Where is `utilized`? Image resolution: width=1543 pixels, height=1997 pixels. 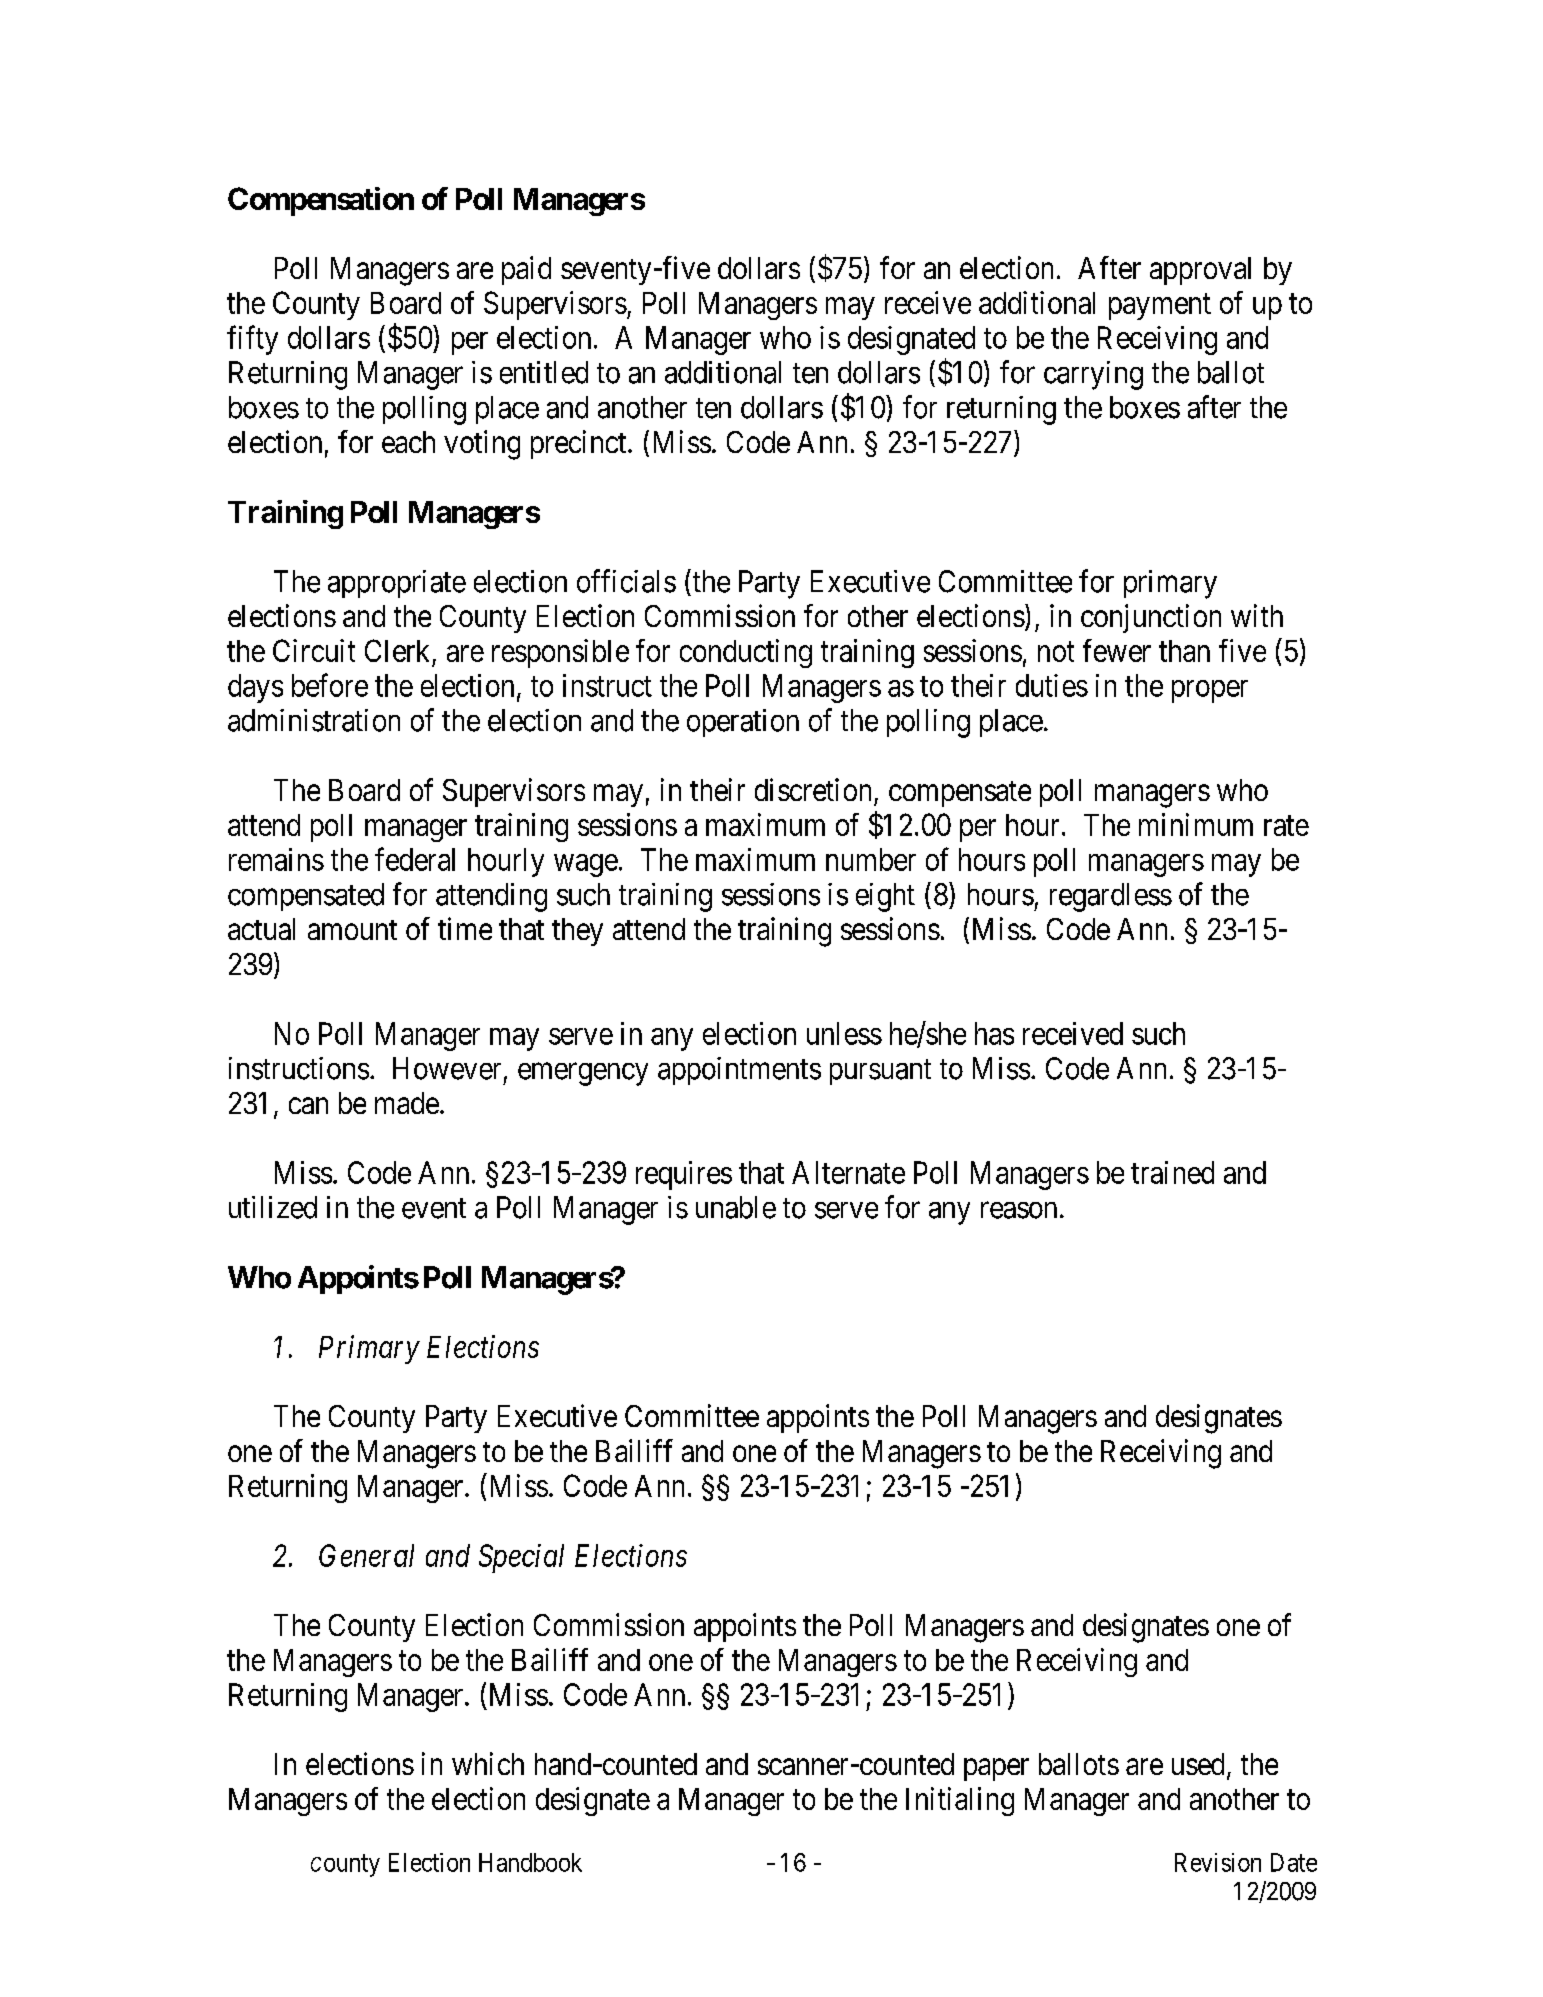 utilized is located at coordinates (273, 1207).
